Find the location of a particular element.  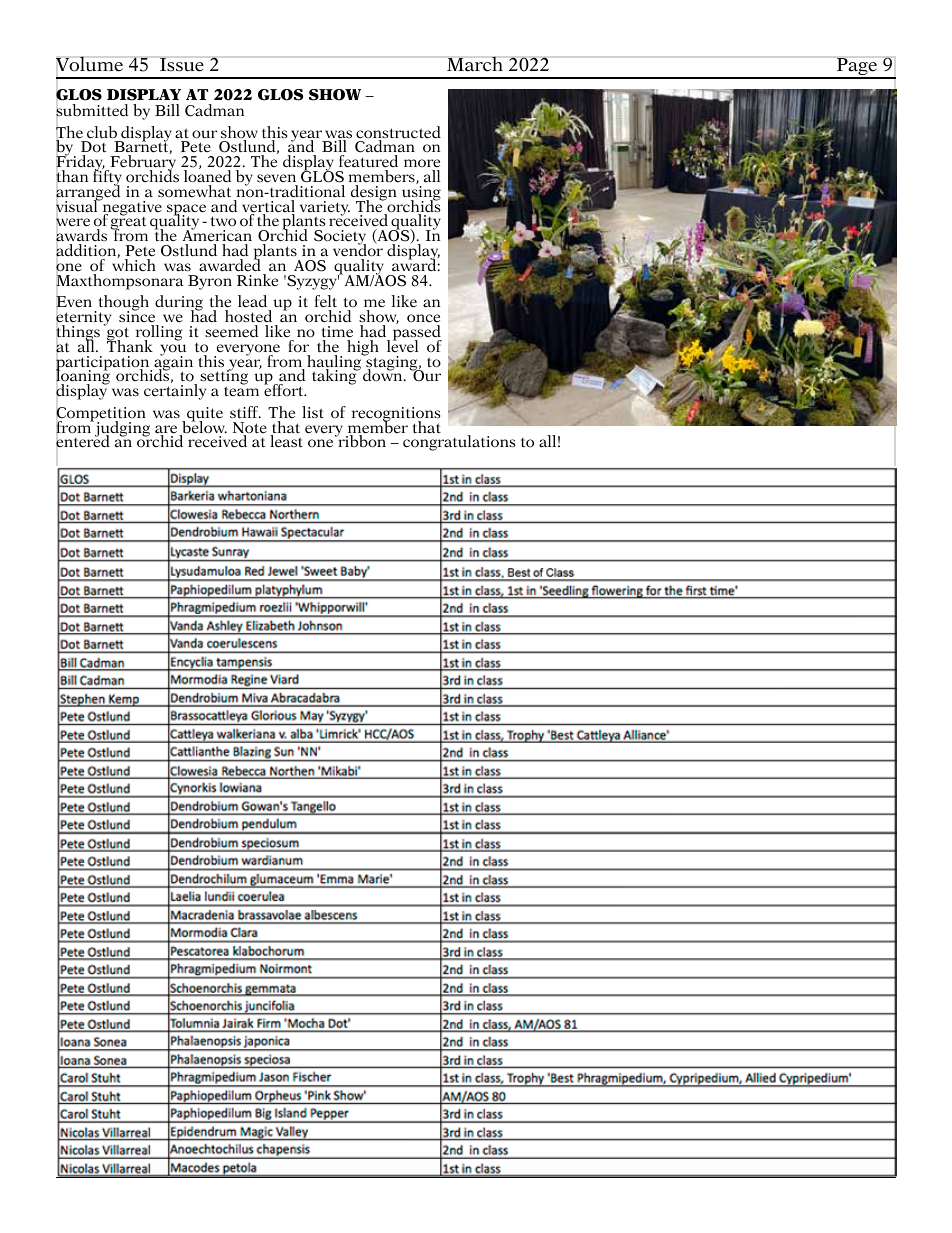

Issue is located at coordinates (182, 64).
